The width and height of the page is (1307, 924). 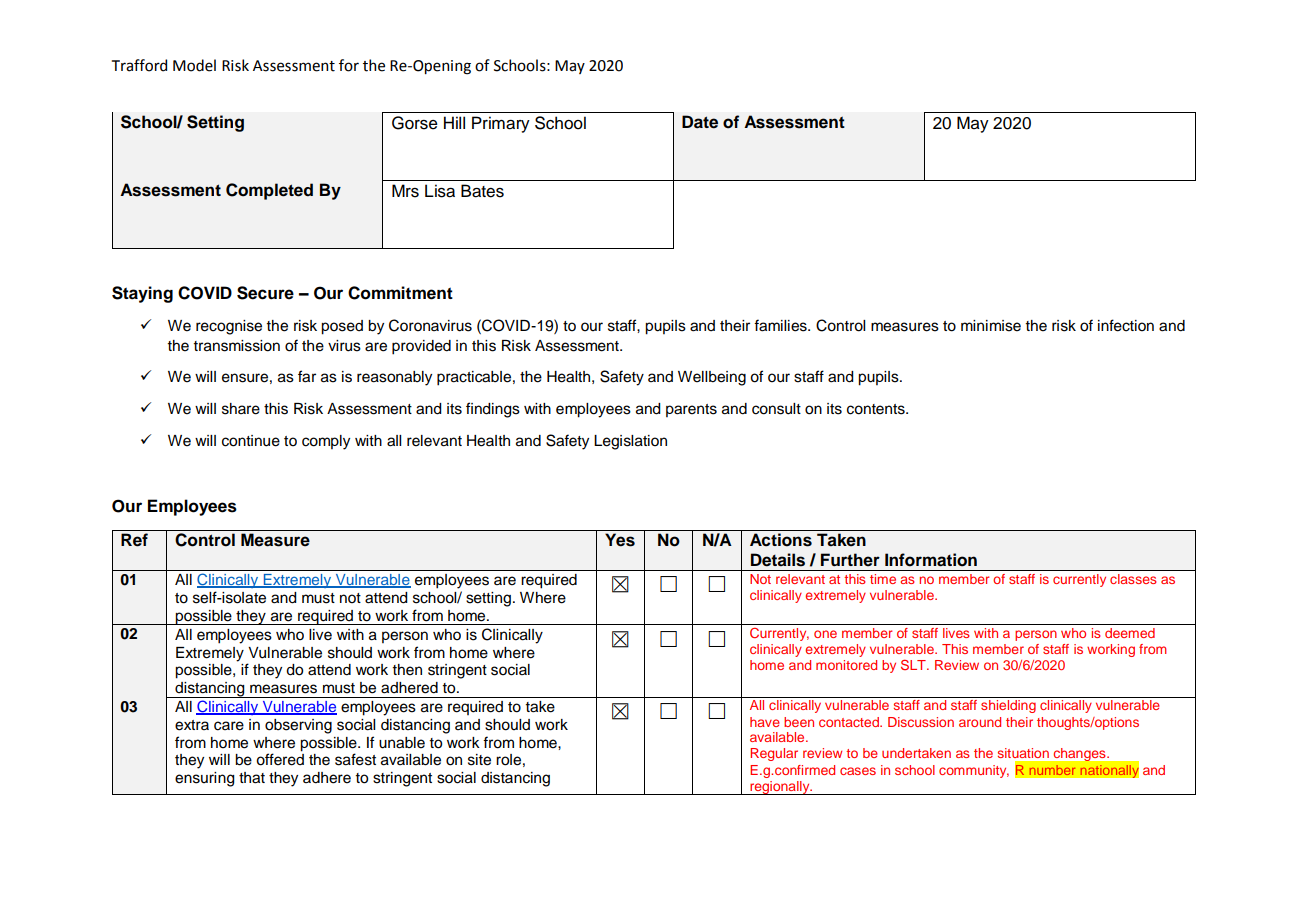 What do you see at coordinates (134, 540) in the page?
I see `Ref` at bounding box center [134, 540].
